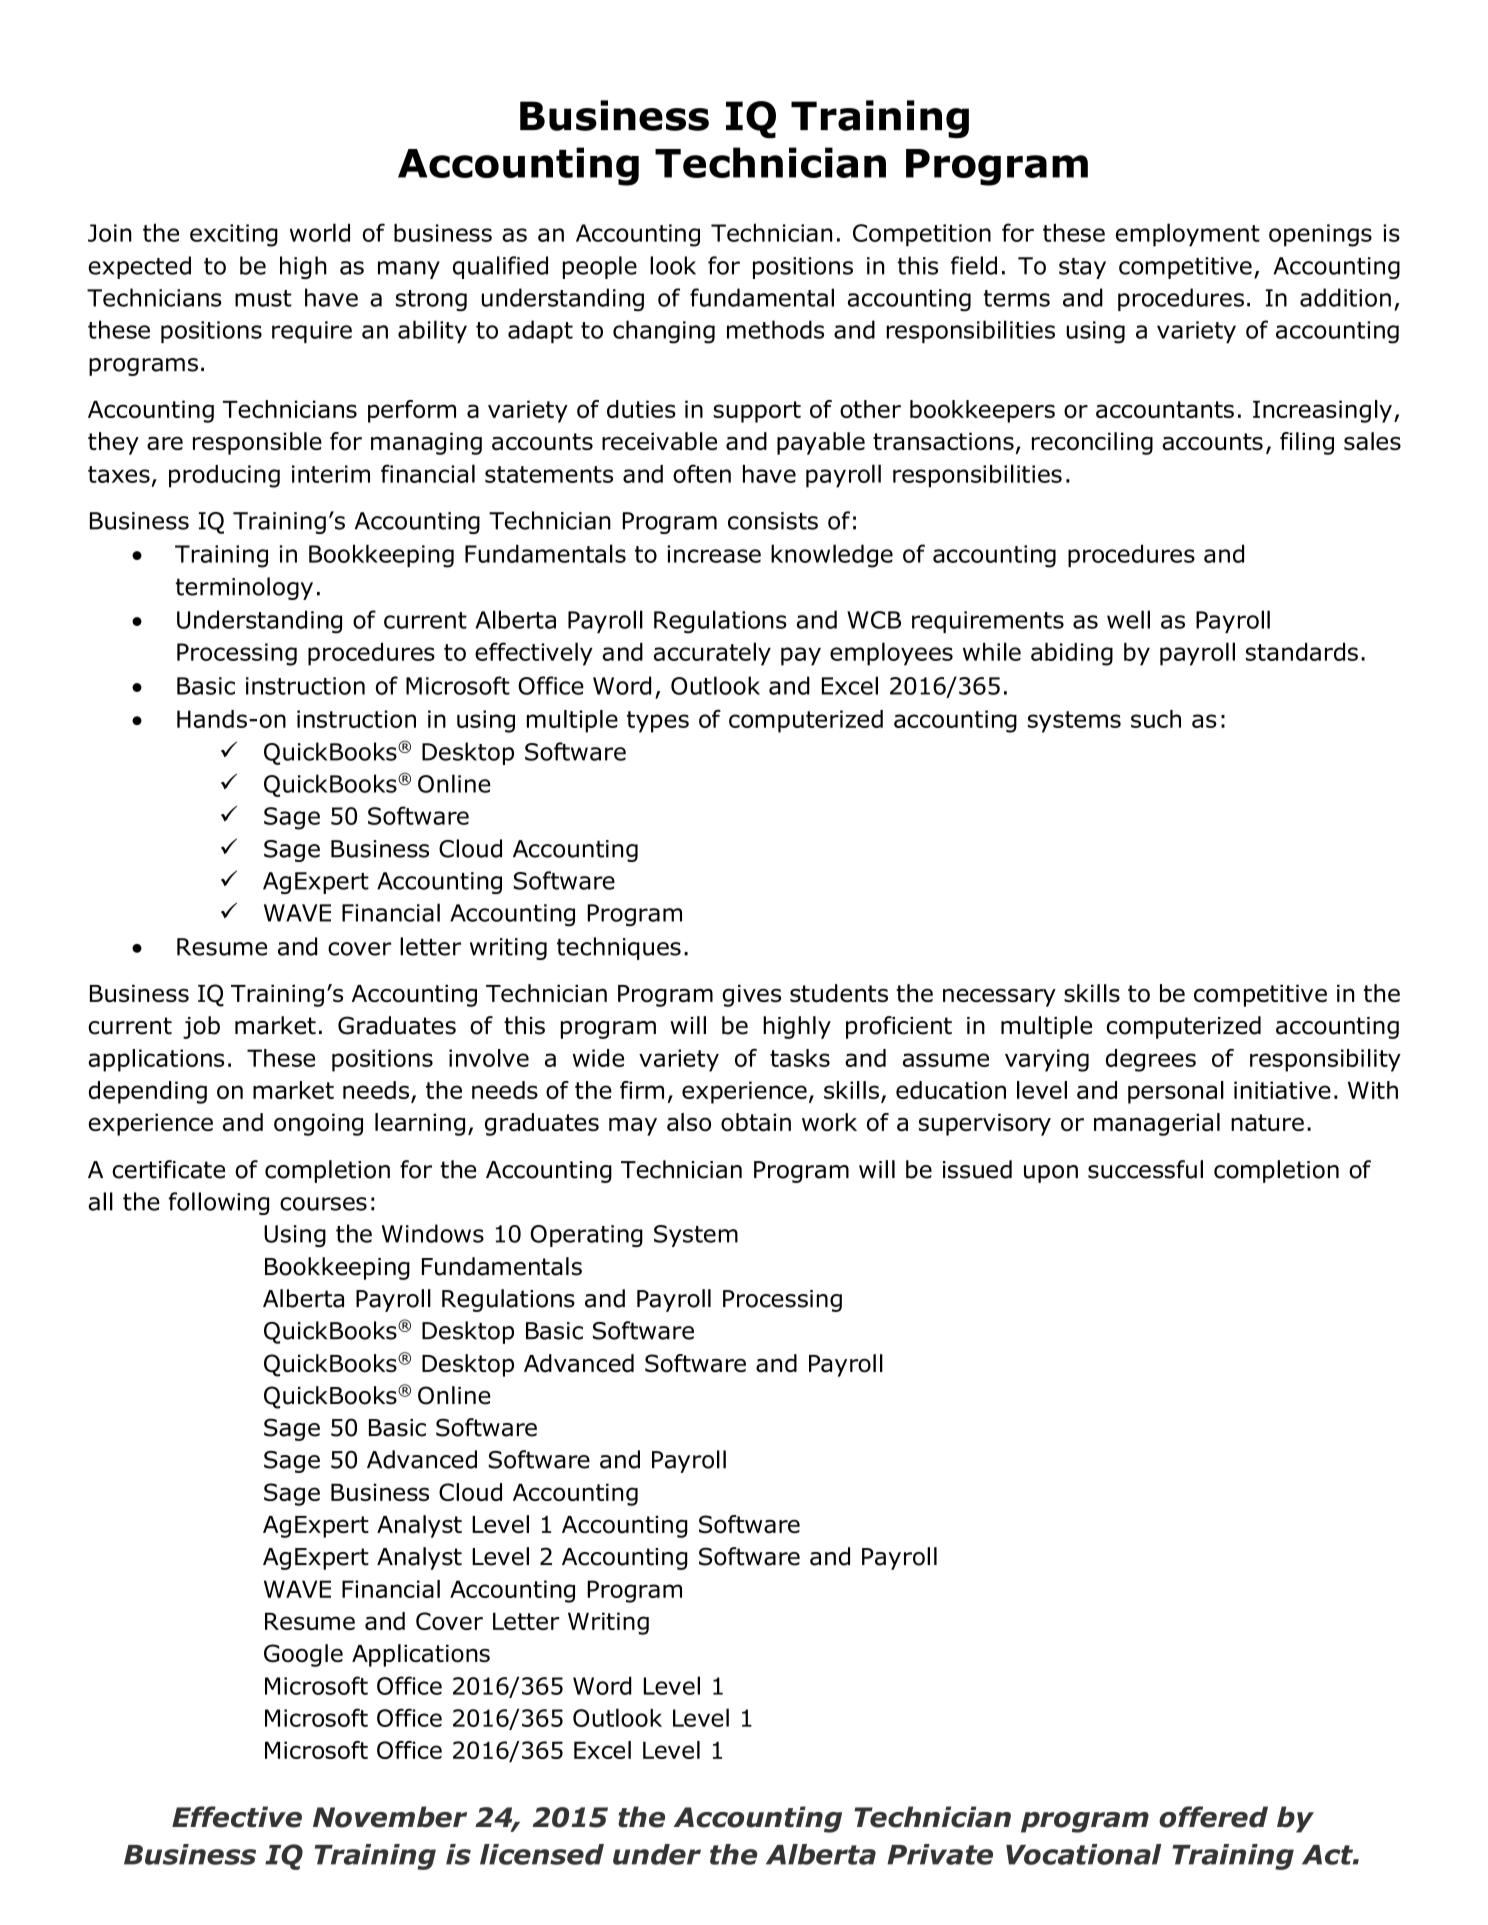  I want to click on methods, so click(775, 329).
